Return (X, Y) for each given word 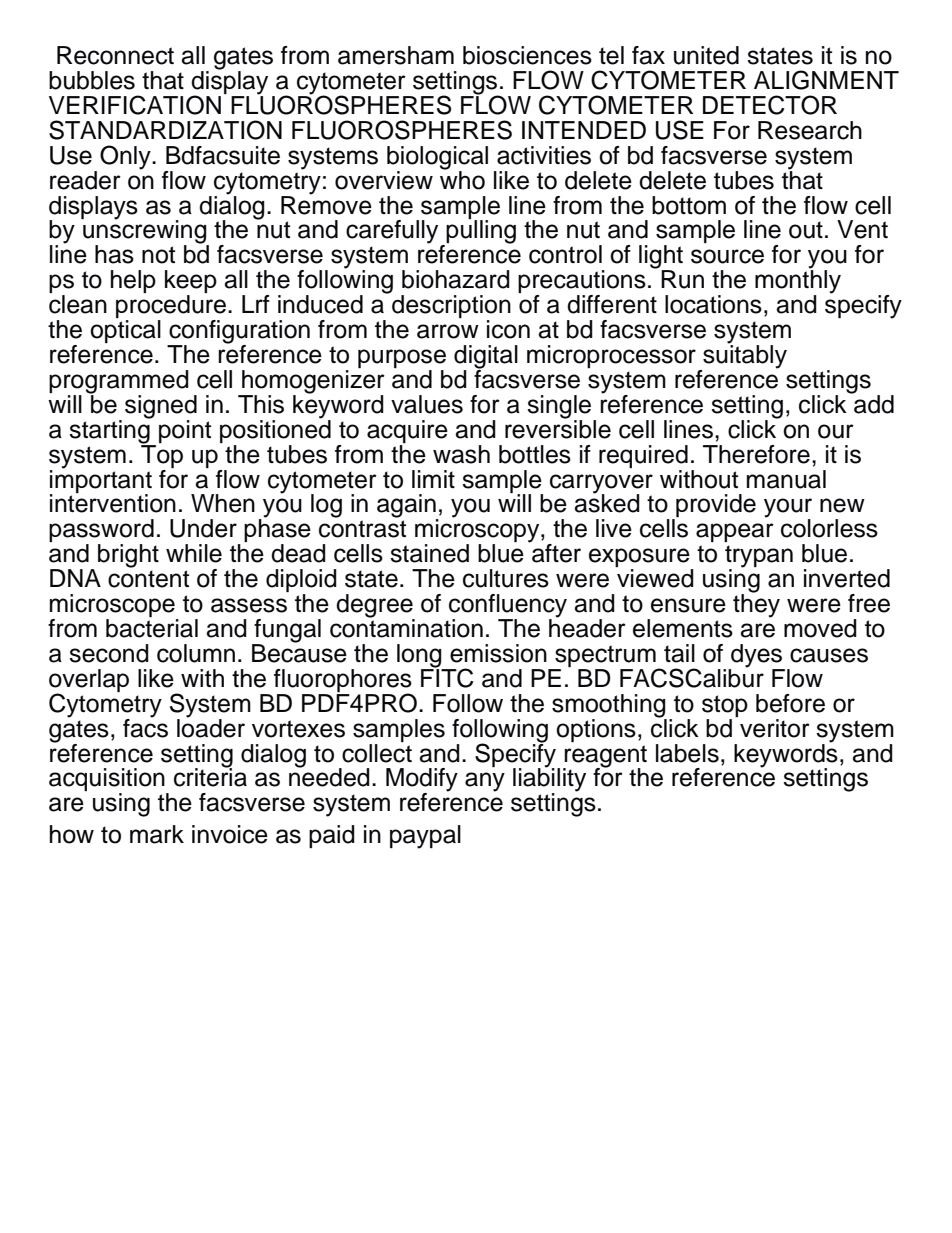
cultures (506, 578)
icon (508, 329)
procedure (171, 308)
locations (713, 304)
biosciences (527, 55)
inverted (847, 578)
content (148, 579)
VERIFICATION (135, 105)
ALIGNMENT (826, 80)
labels (687, 753)
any (485, 782)
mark (157, 834)
